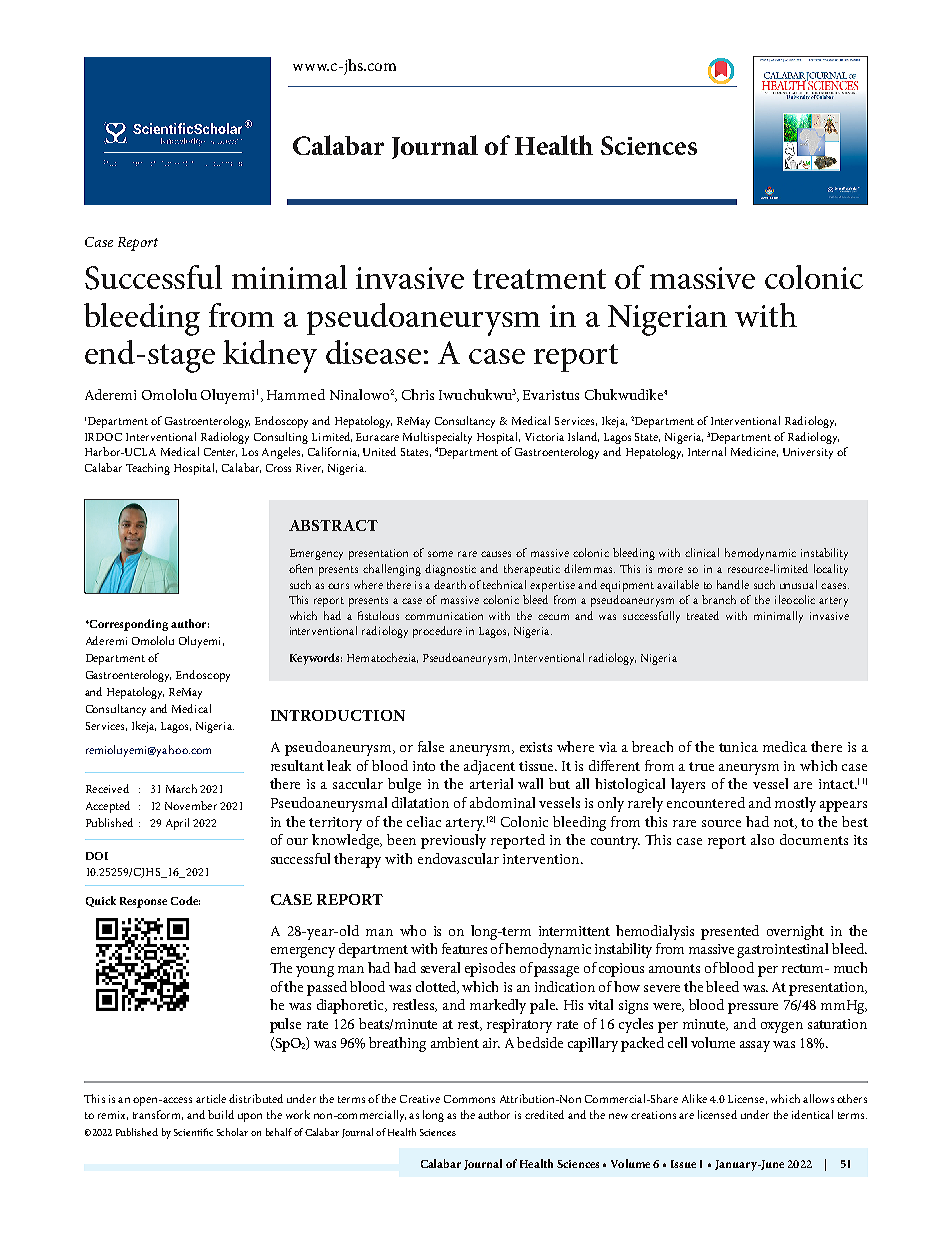 The image size is (952, 1233). What do you see at coordinates (431, 746) in the screenshot?
I see `false` at bounding box center [431, 746].
